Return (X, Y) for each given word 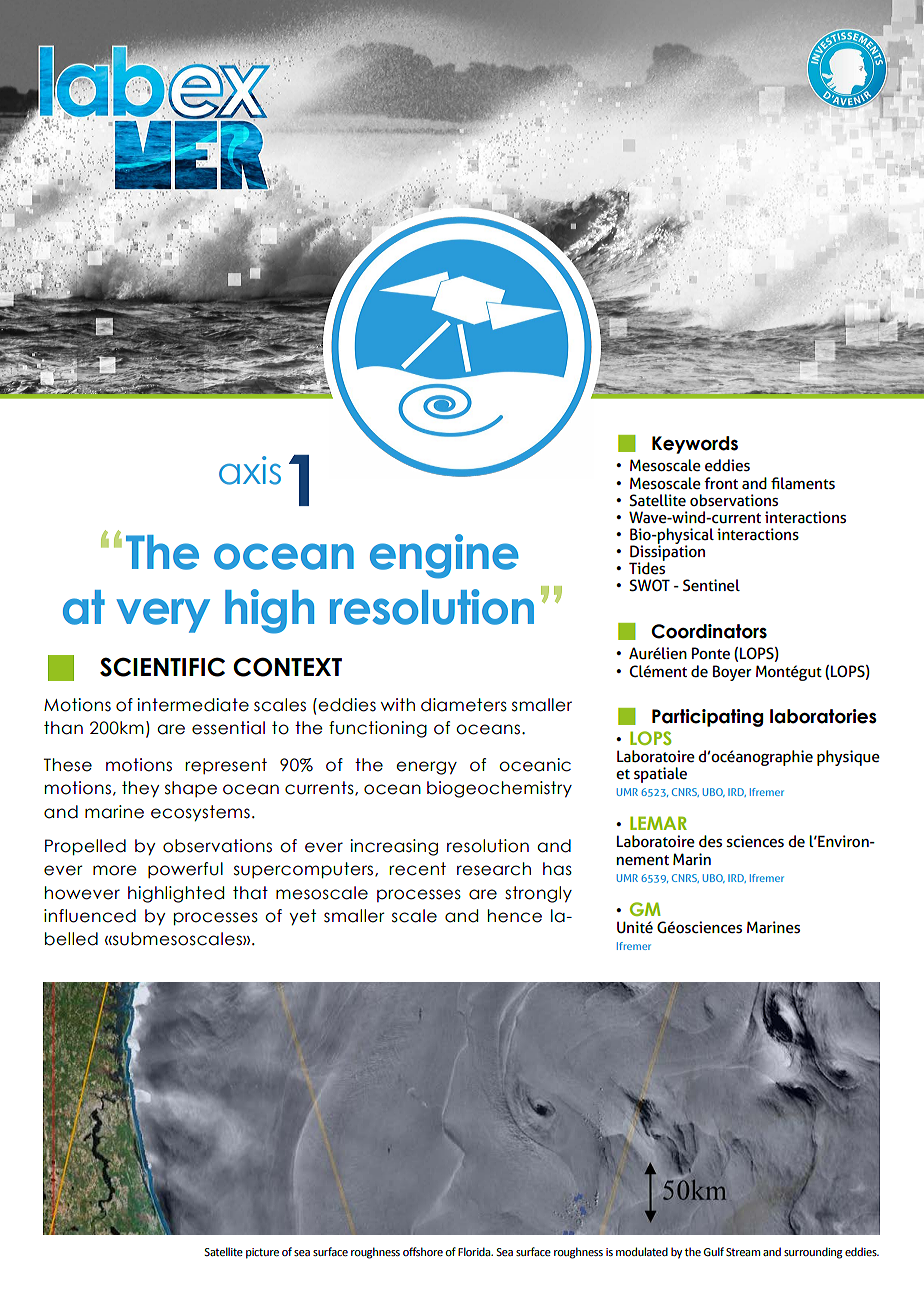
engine (444, 556)
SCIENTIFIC (162, 667)
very (163, 615)
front (721, 483)
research (494, 869)
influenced (90, 916)
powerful (185, 870)
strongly (538, 894)
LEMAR (658, 823)
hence (515, 916)
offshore (423, 1251)
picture (262, 1253)
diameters (464, 705)
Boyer (732, 673)
